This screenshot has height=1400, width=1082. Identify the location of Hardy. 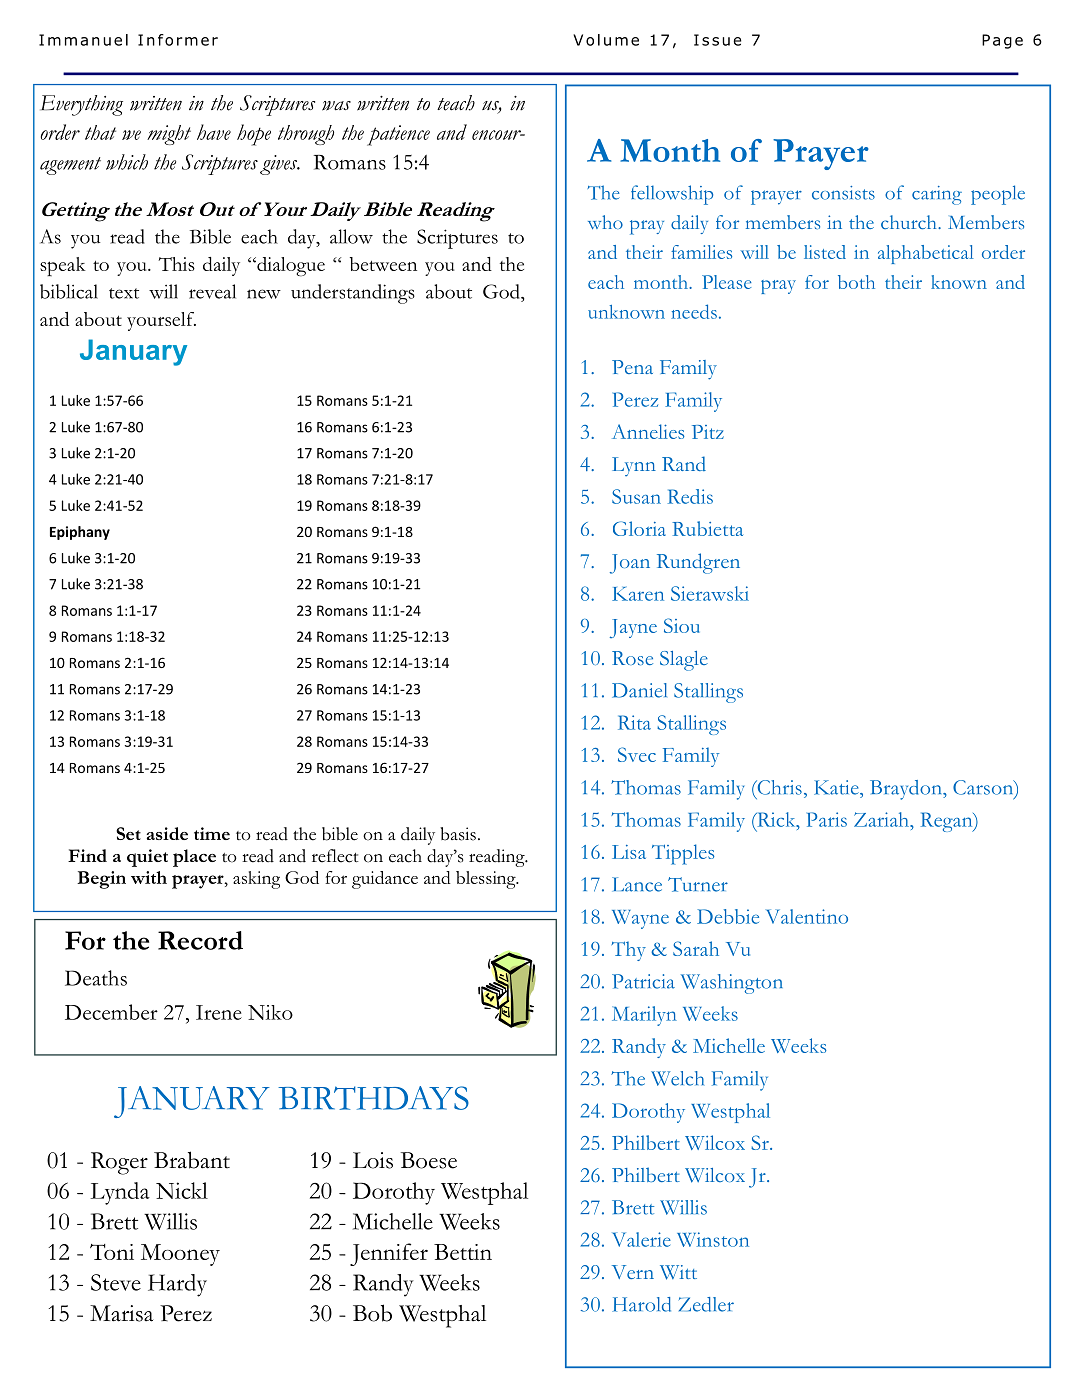
(177, 1285).
